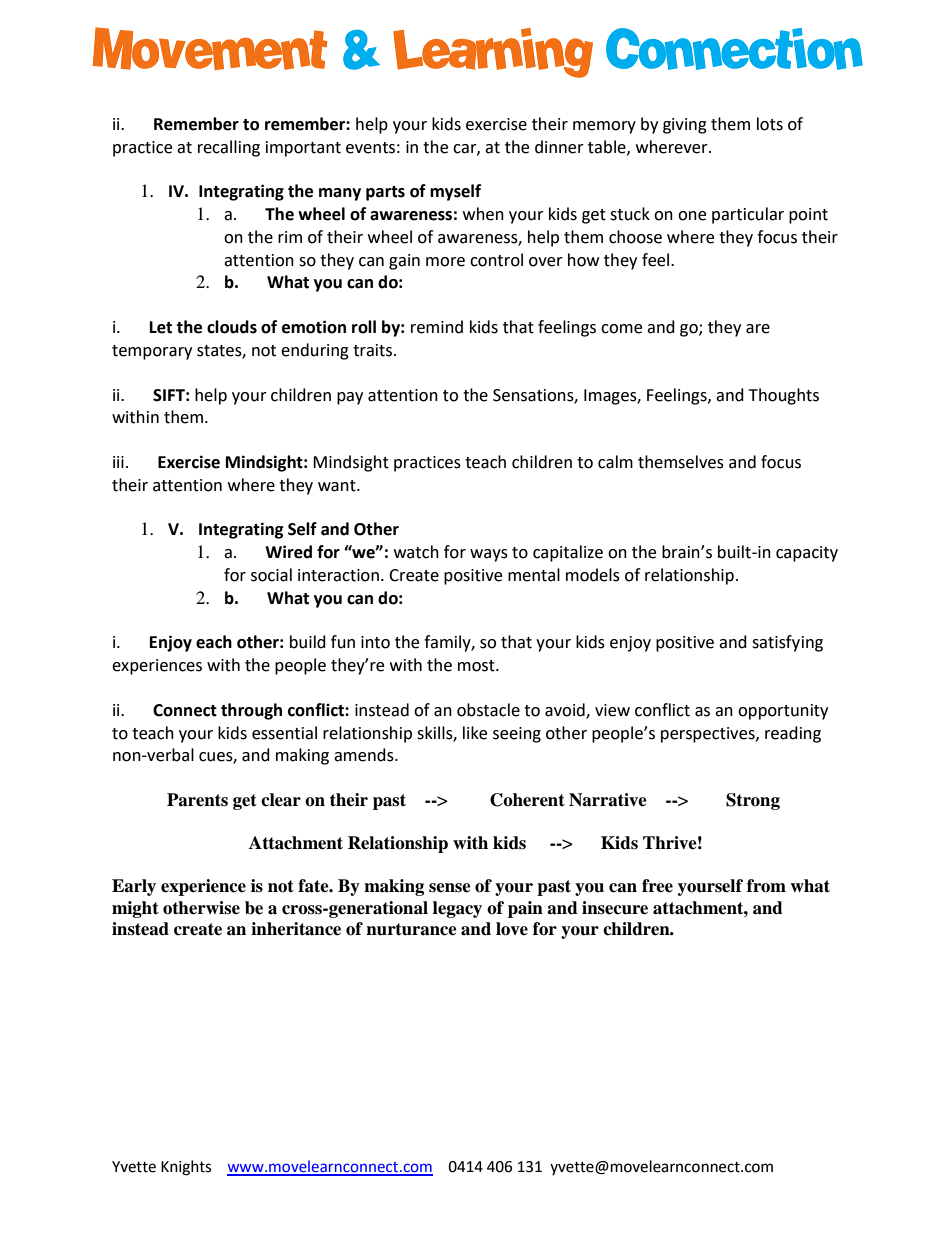  Describe the element at coordinates (512, 929) in the screenshot. I see `love` at that location.
